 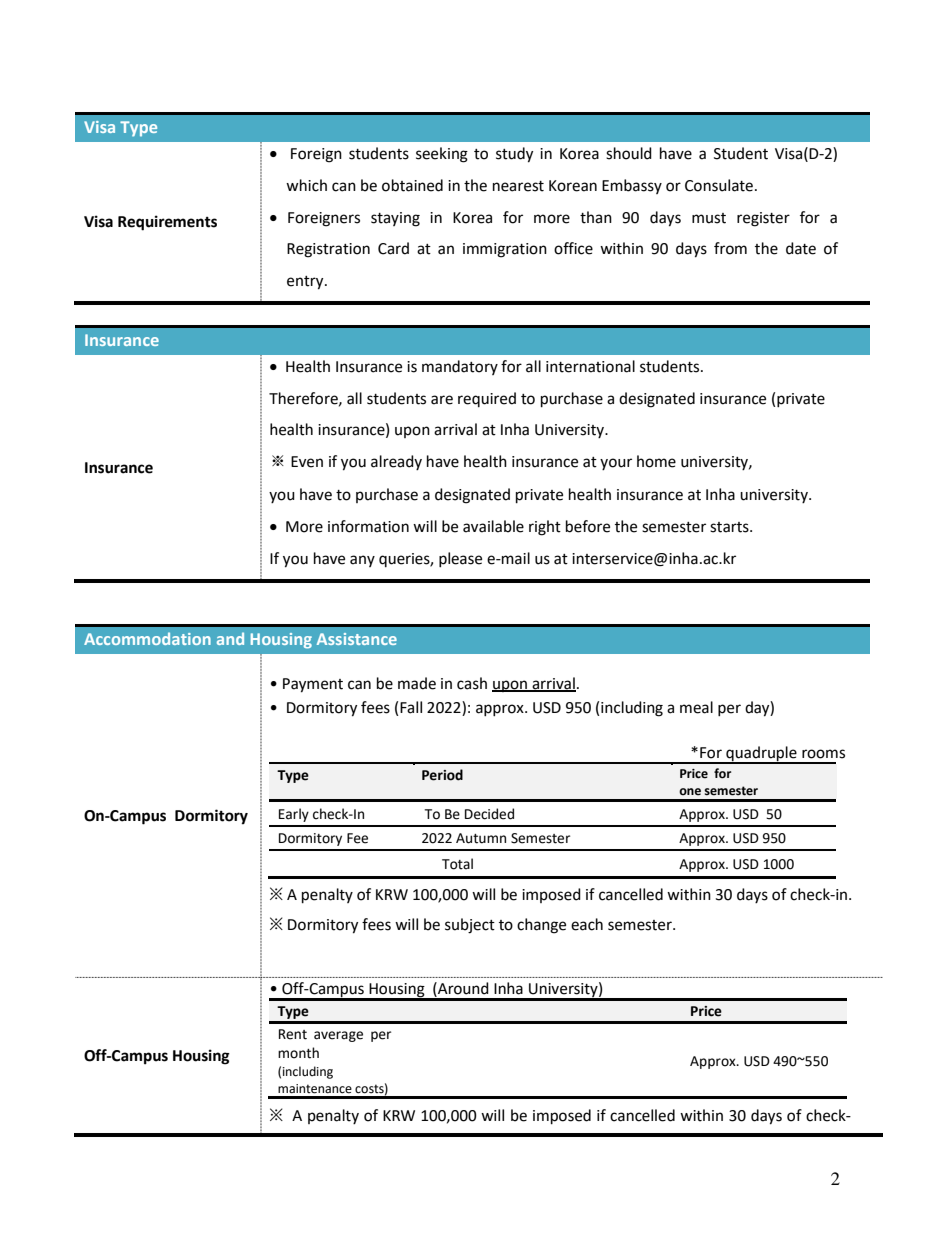 I want to click on starts, so click(x=730, y=527).
